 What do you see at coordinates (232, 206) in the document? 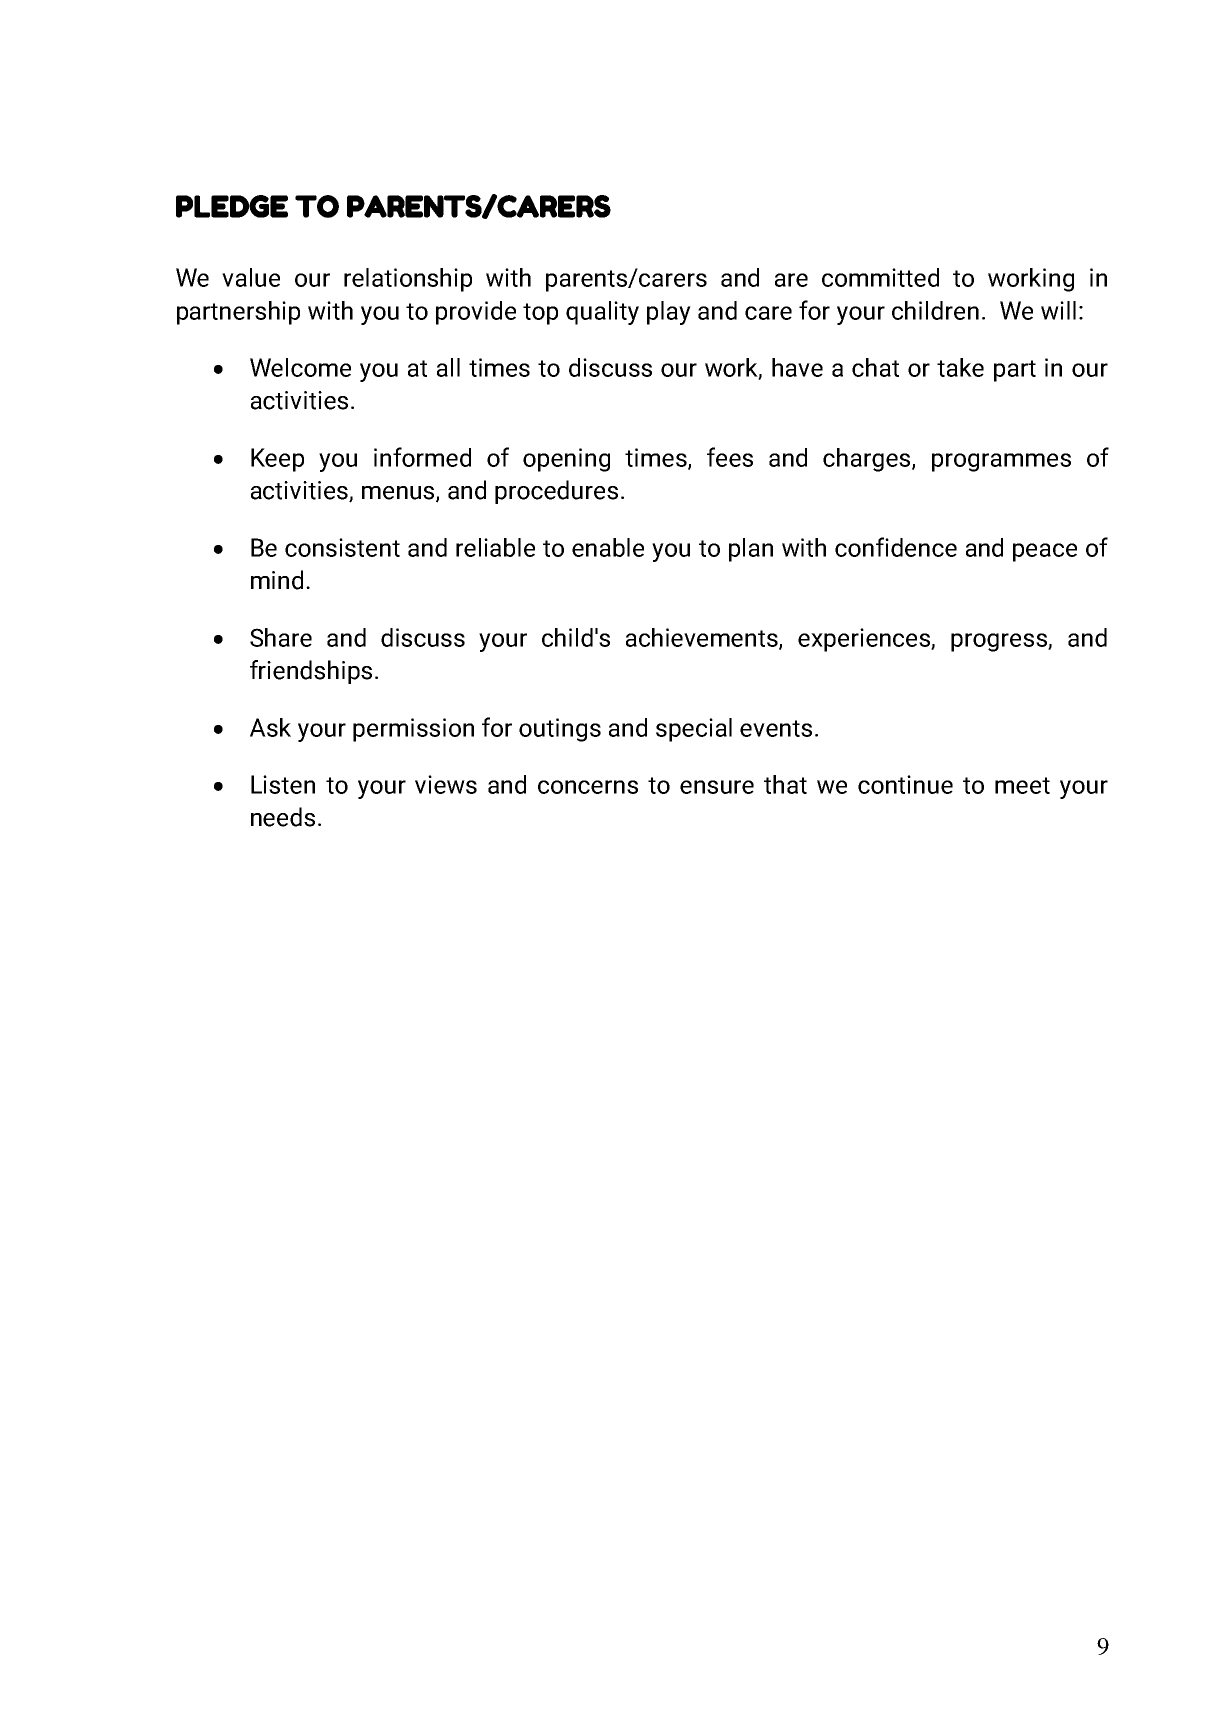
I see `PLEDGE` at bounding box center [232, 206].
